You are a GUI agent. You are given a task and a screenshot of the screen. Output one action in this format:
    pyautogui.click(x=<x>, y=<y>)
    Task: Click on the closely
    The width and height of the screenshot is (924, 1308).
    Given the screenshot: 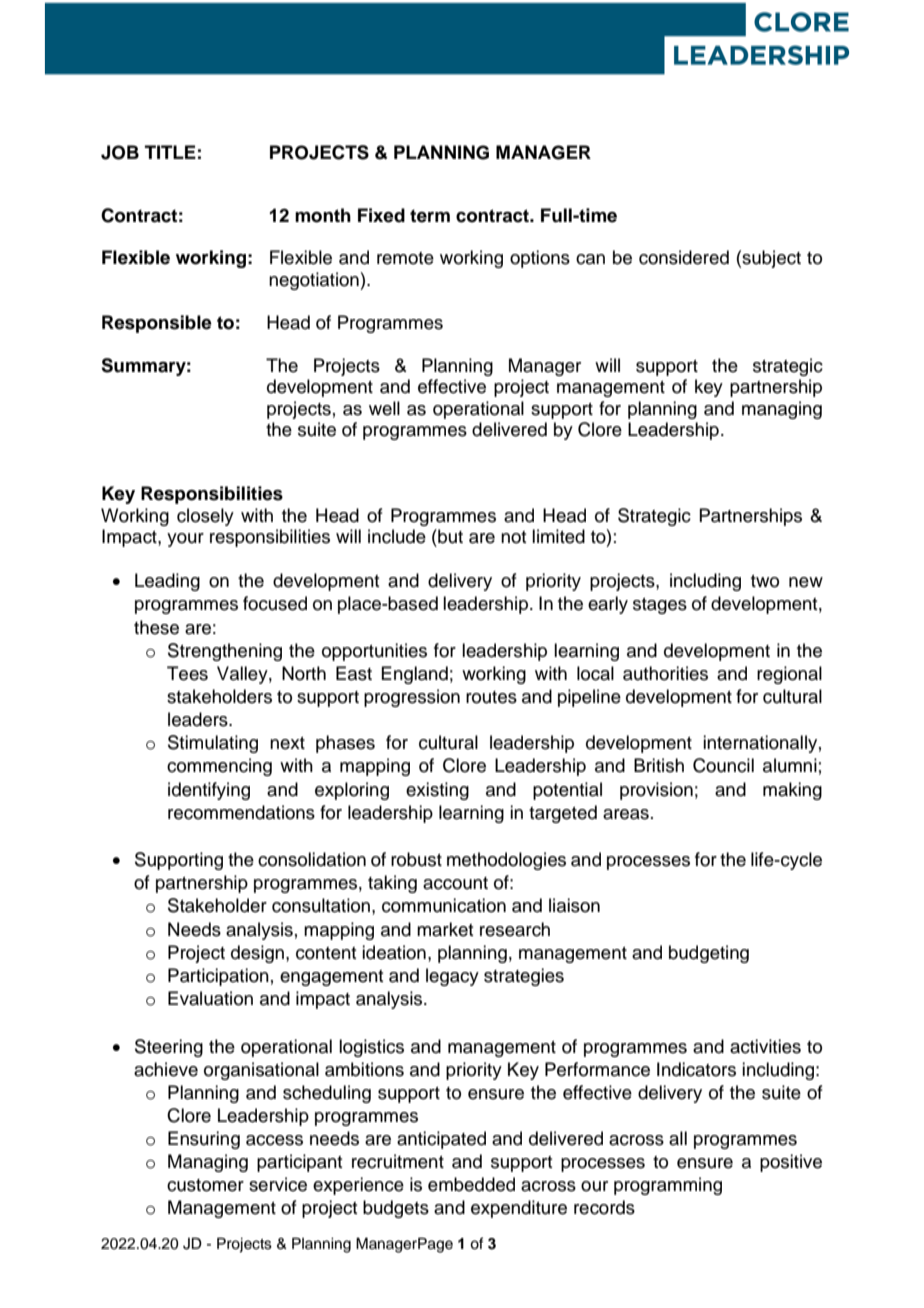 What is the action you would take?
    pyautogui.click(x=205, y=517)
